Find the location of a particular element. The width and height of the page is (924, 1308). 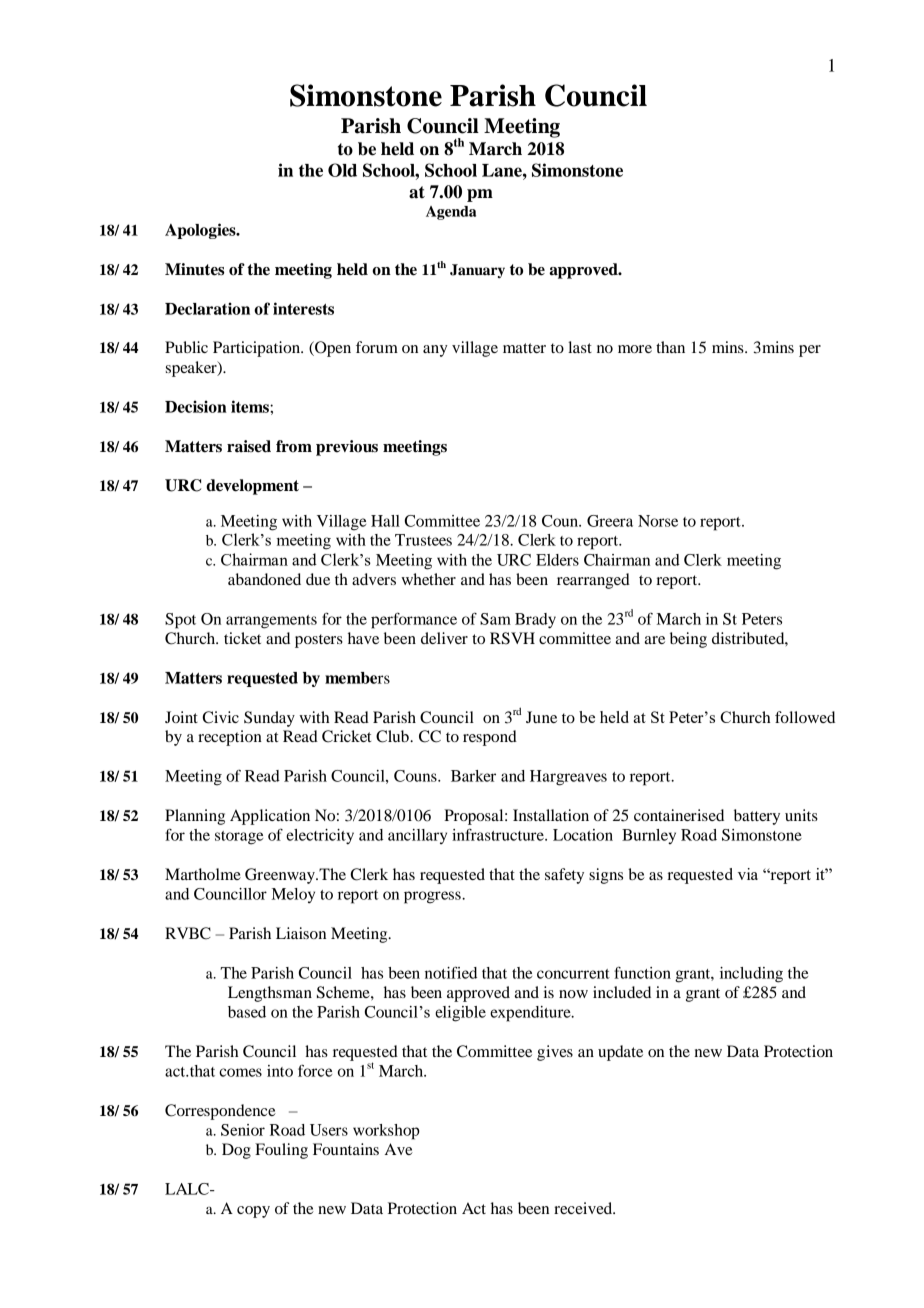

including is located at coordinates (751, 975).
